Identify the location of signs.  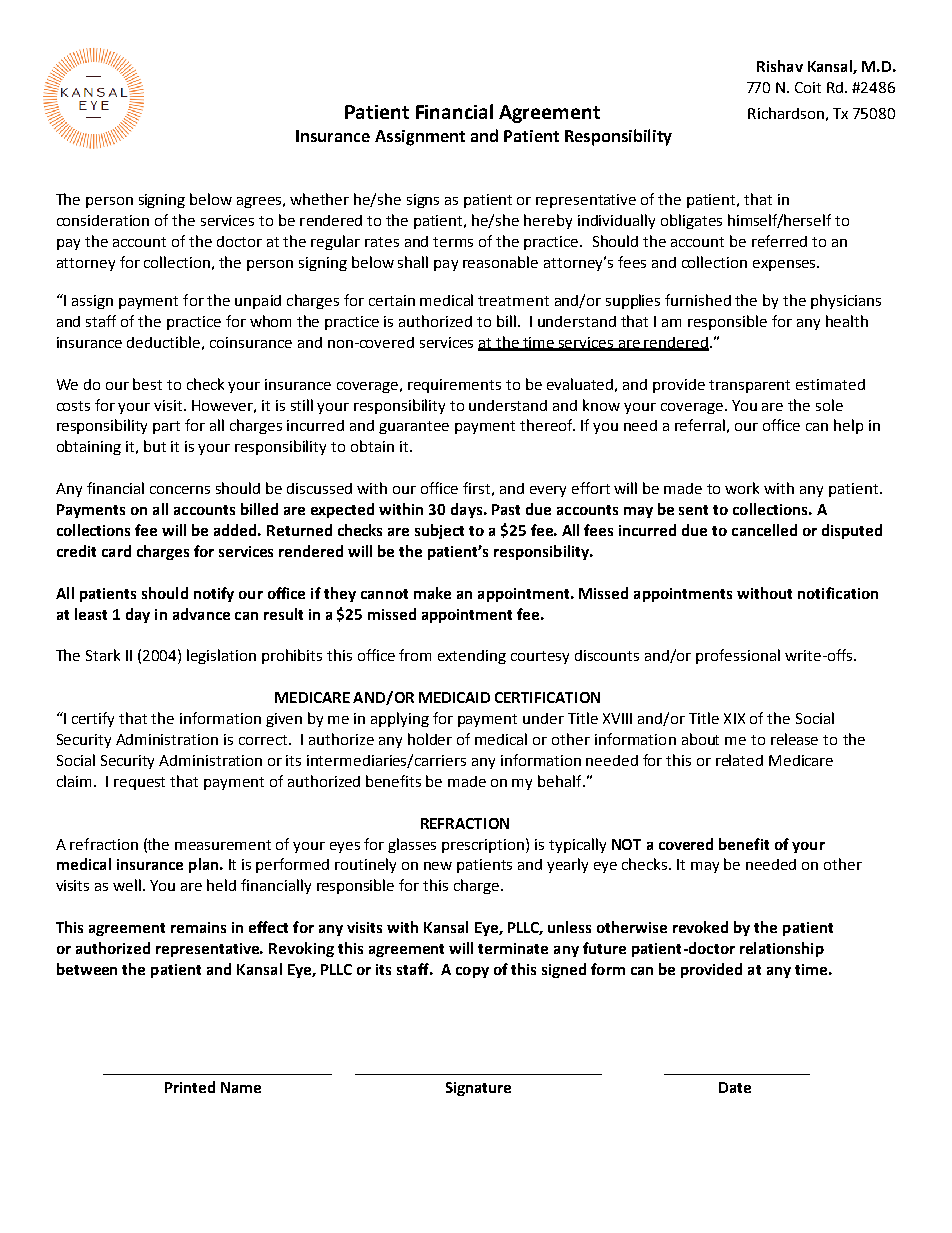
(423, 201).
